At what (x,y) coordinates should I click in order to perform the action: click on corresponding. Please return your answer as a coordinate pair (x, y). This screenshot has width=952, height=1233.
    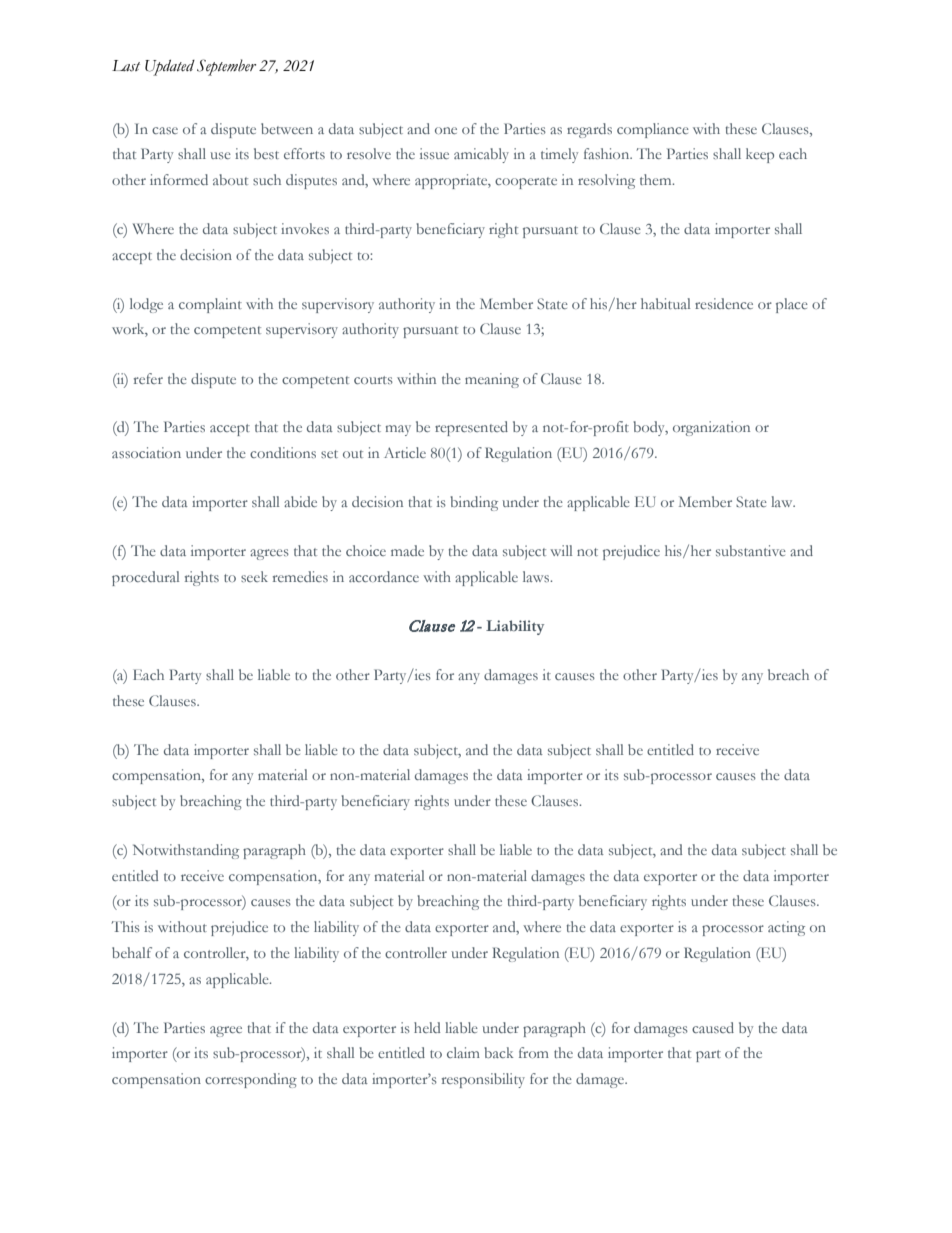
    Looking at the image, I should click on (251, 1080).
